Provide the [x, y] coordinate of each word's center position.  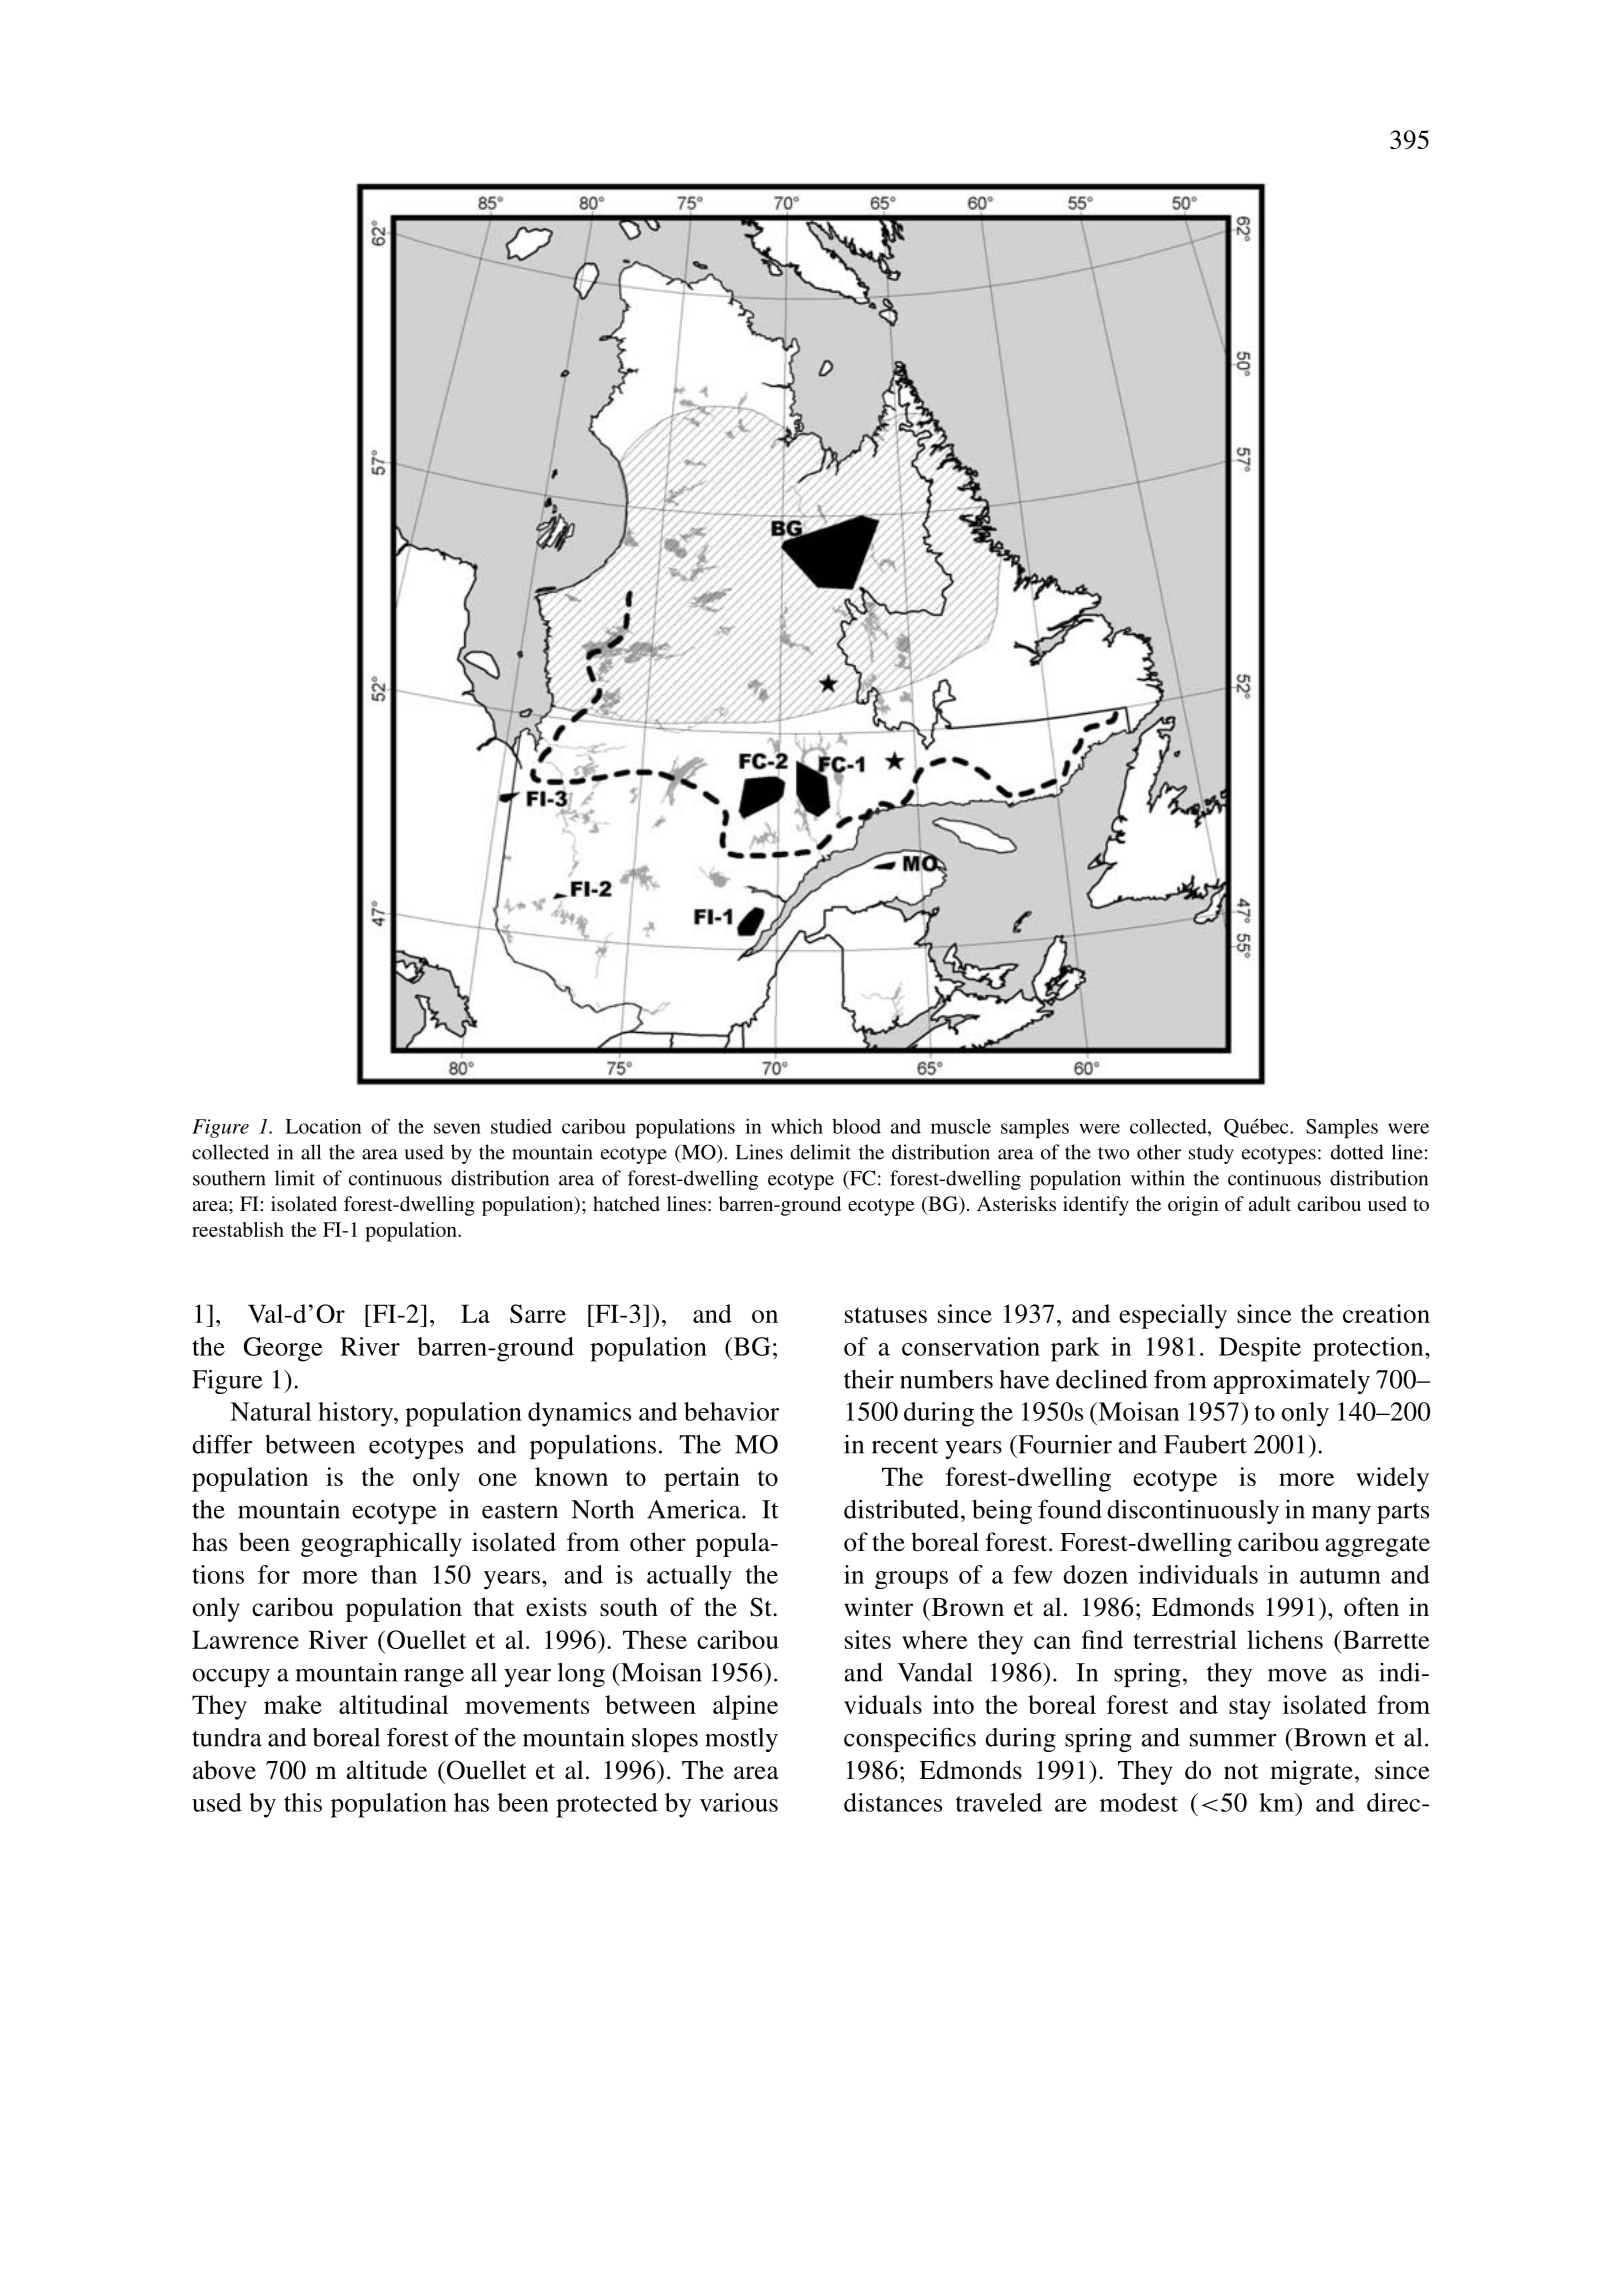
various [739, 1802]
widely [1392, 1479]
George [283, 1349]
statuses [886, 1315]
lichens [1285, 1639]
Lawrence [245, 1639]
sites [868, 1639]
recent [905, 1446]
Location [323, 1126]
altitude [386, 1770]
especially [1173, 1316]
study [1211, 1154]
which [797, 1126]
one [498, 1479]
